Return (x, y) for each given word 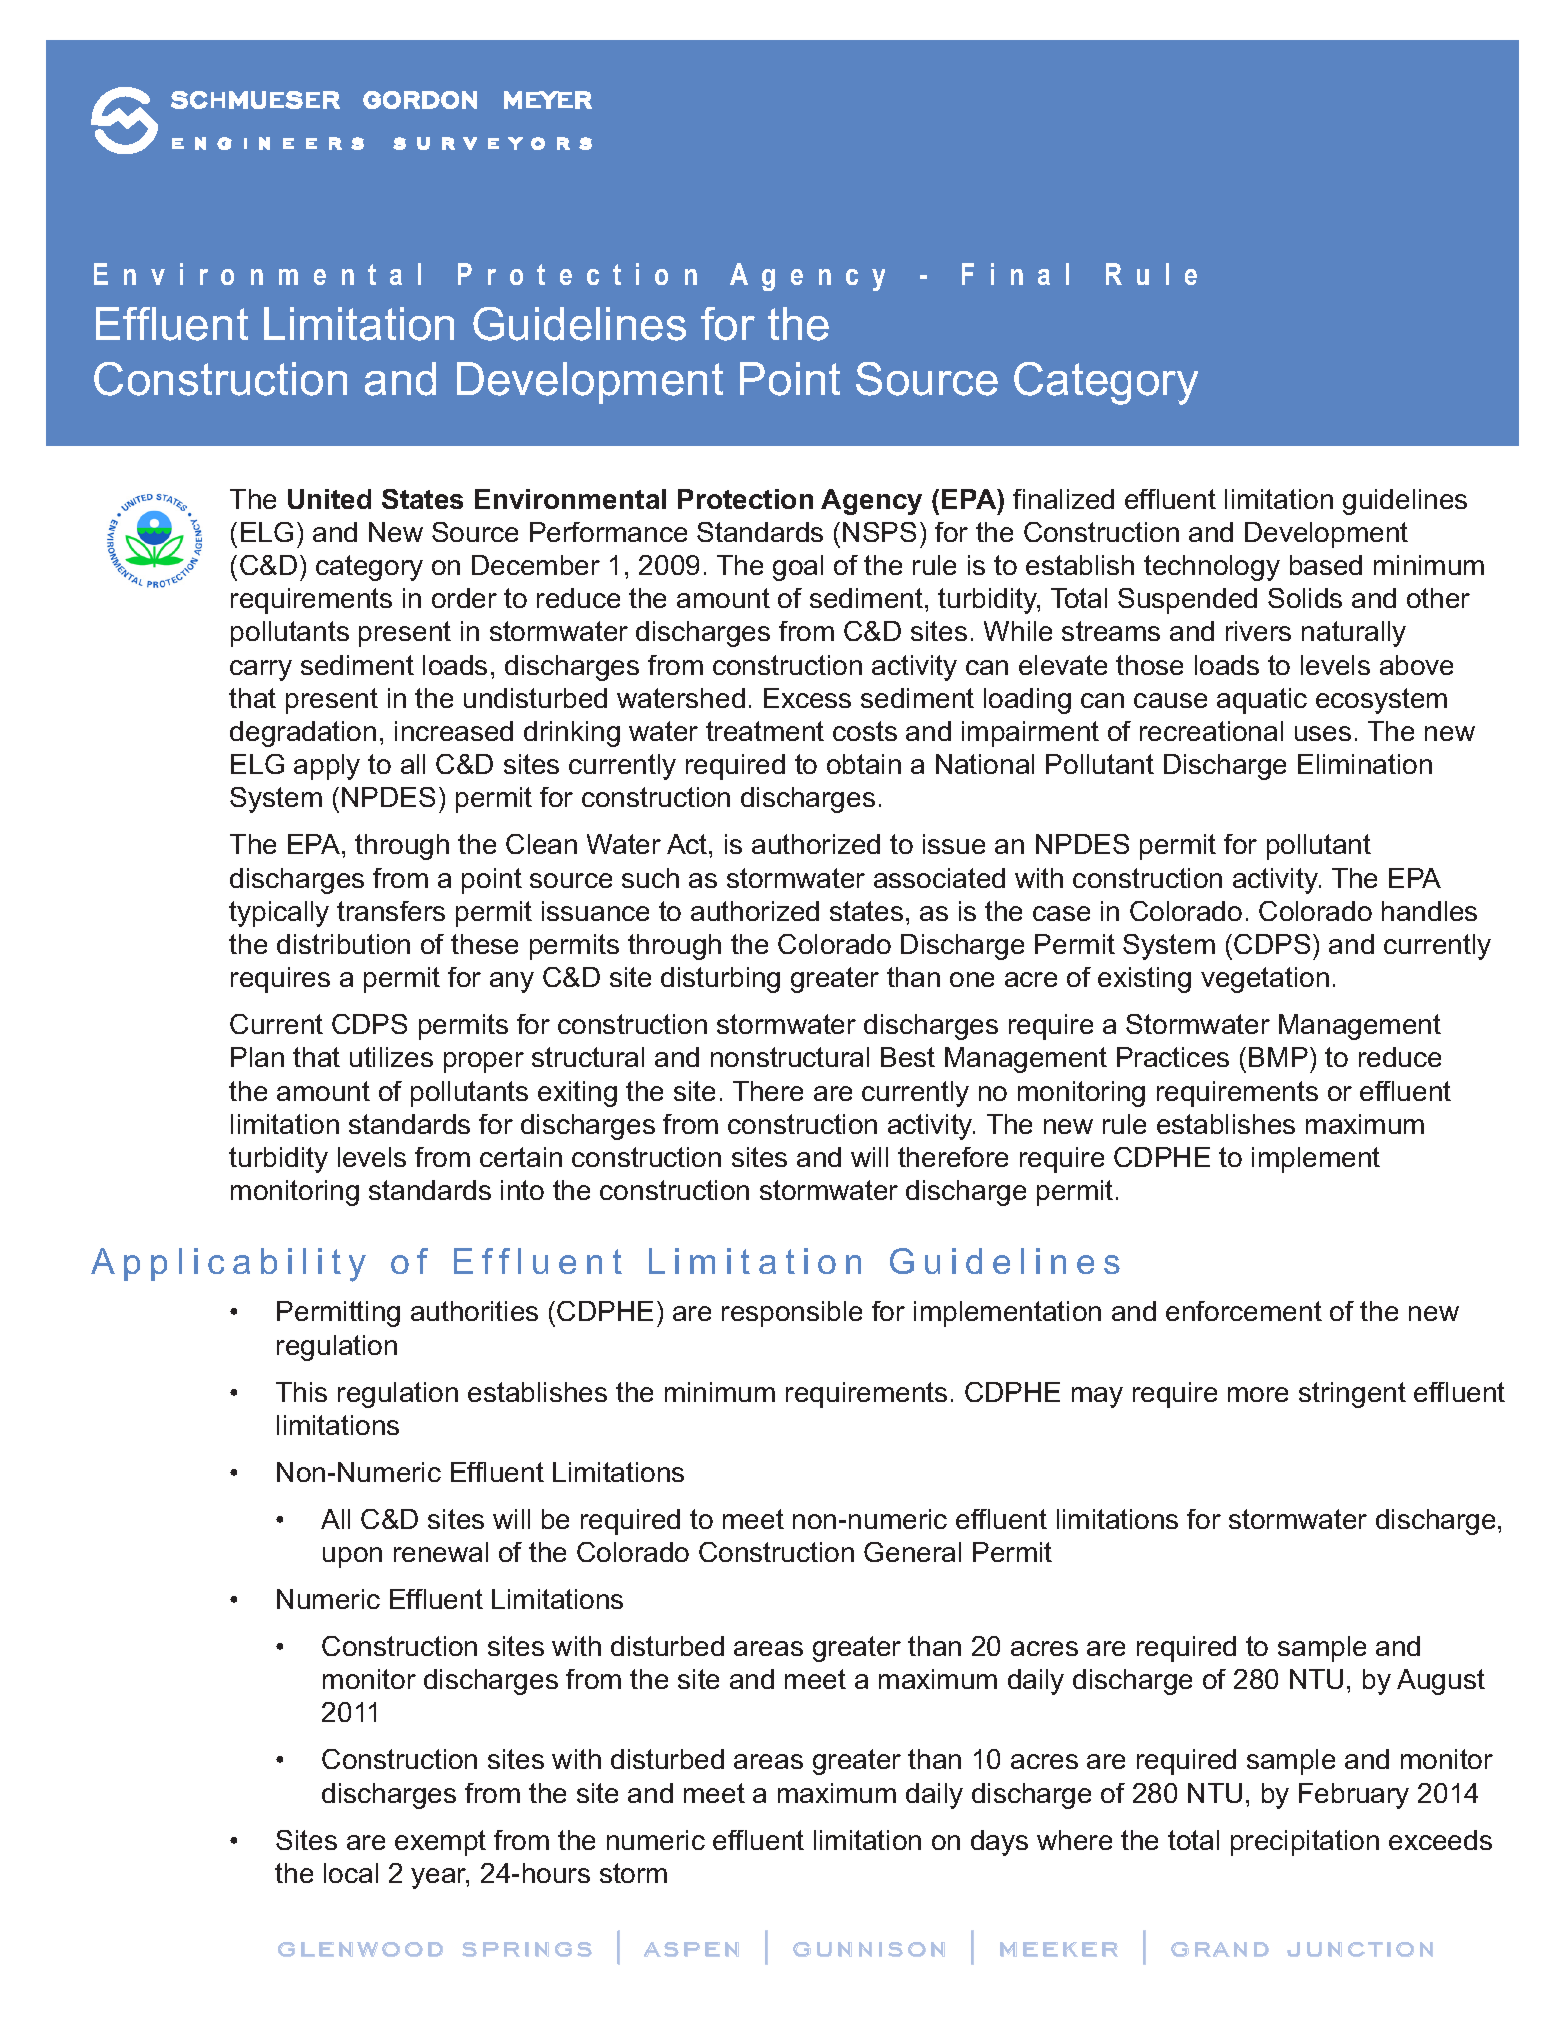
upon (352, 1557)
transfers (391, 911)
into (522, 1190)
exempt (440, 1843)
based (1326, 565)
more (1258, 1394)
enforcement (1244, 1311)
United (329, 499)
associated (939, 878)
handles (1429, 911)
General (912, 1552)
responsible (792, 1314)
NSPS (879, 532)
